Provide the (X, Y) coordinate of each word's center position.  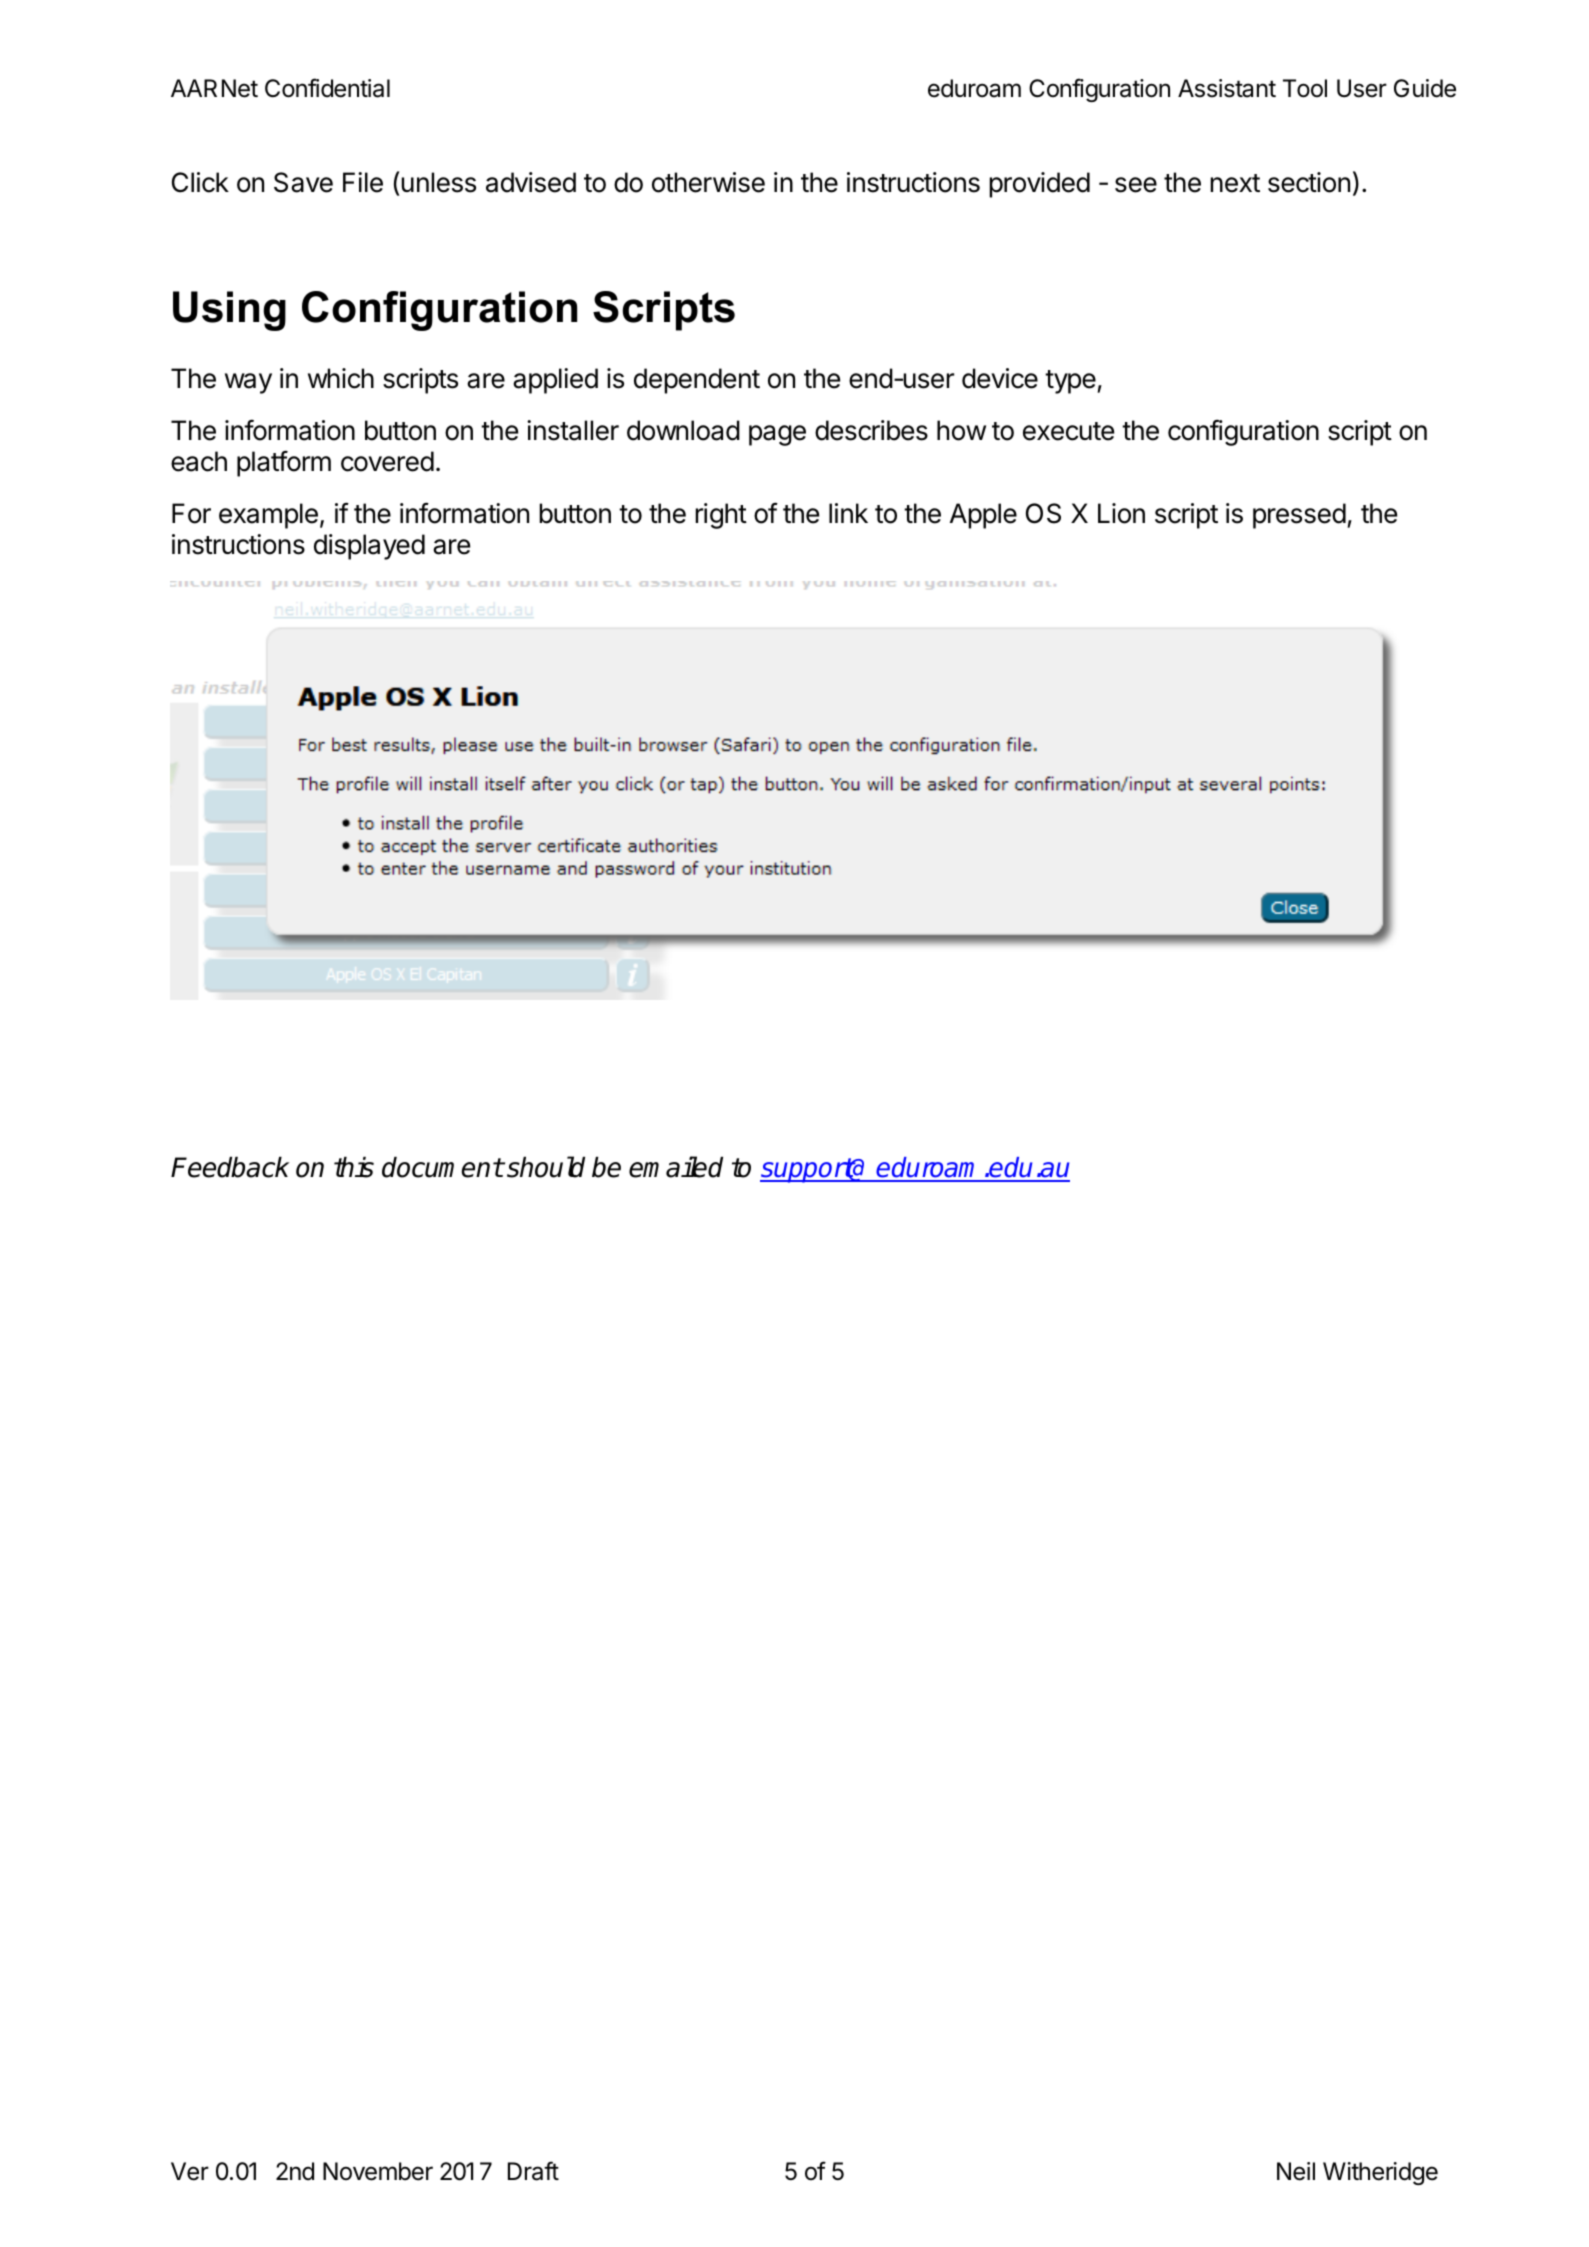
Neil (1296, 2171)
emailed (676, 1167)
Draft (533, 2171)
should (546, 1167)
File (363, 182)
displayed (369, 547)
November (378, 2171)
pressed (1299, 516)
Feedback (230, 1167)
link (848, 513)
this (354, 1167)
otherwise (708, 182)
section (1309, 182)
